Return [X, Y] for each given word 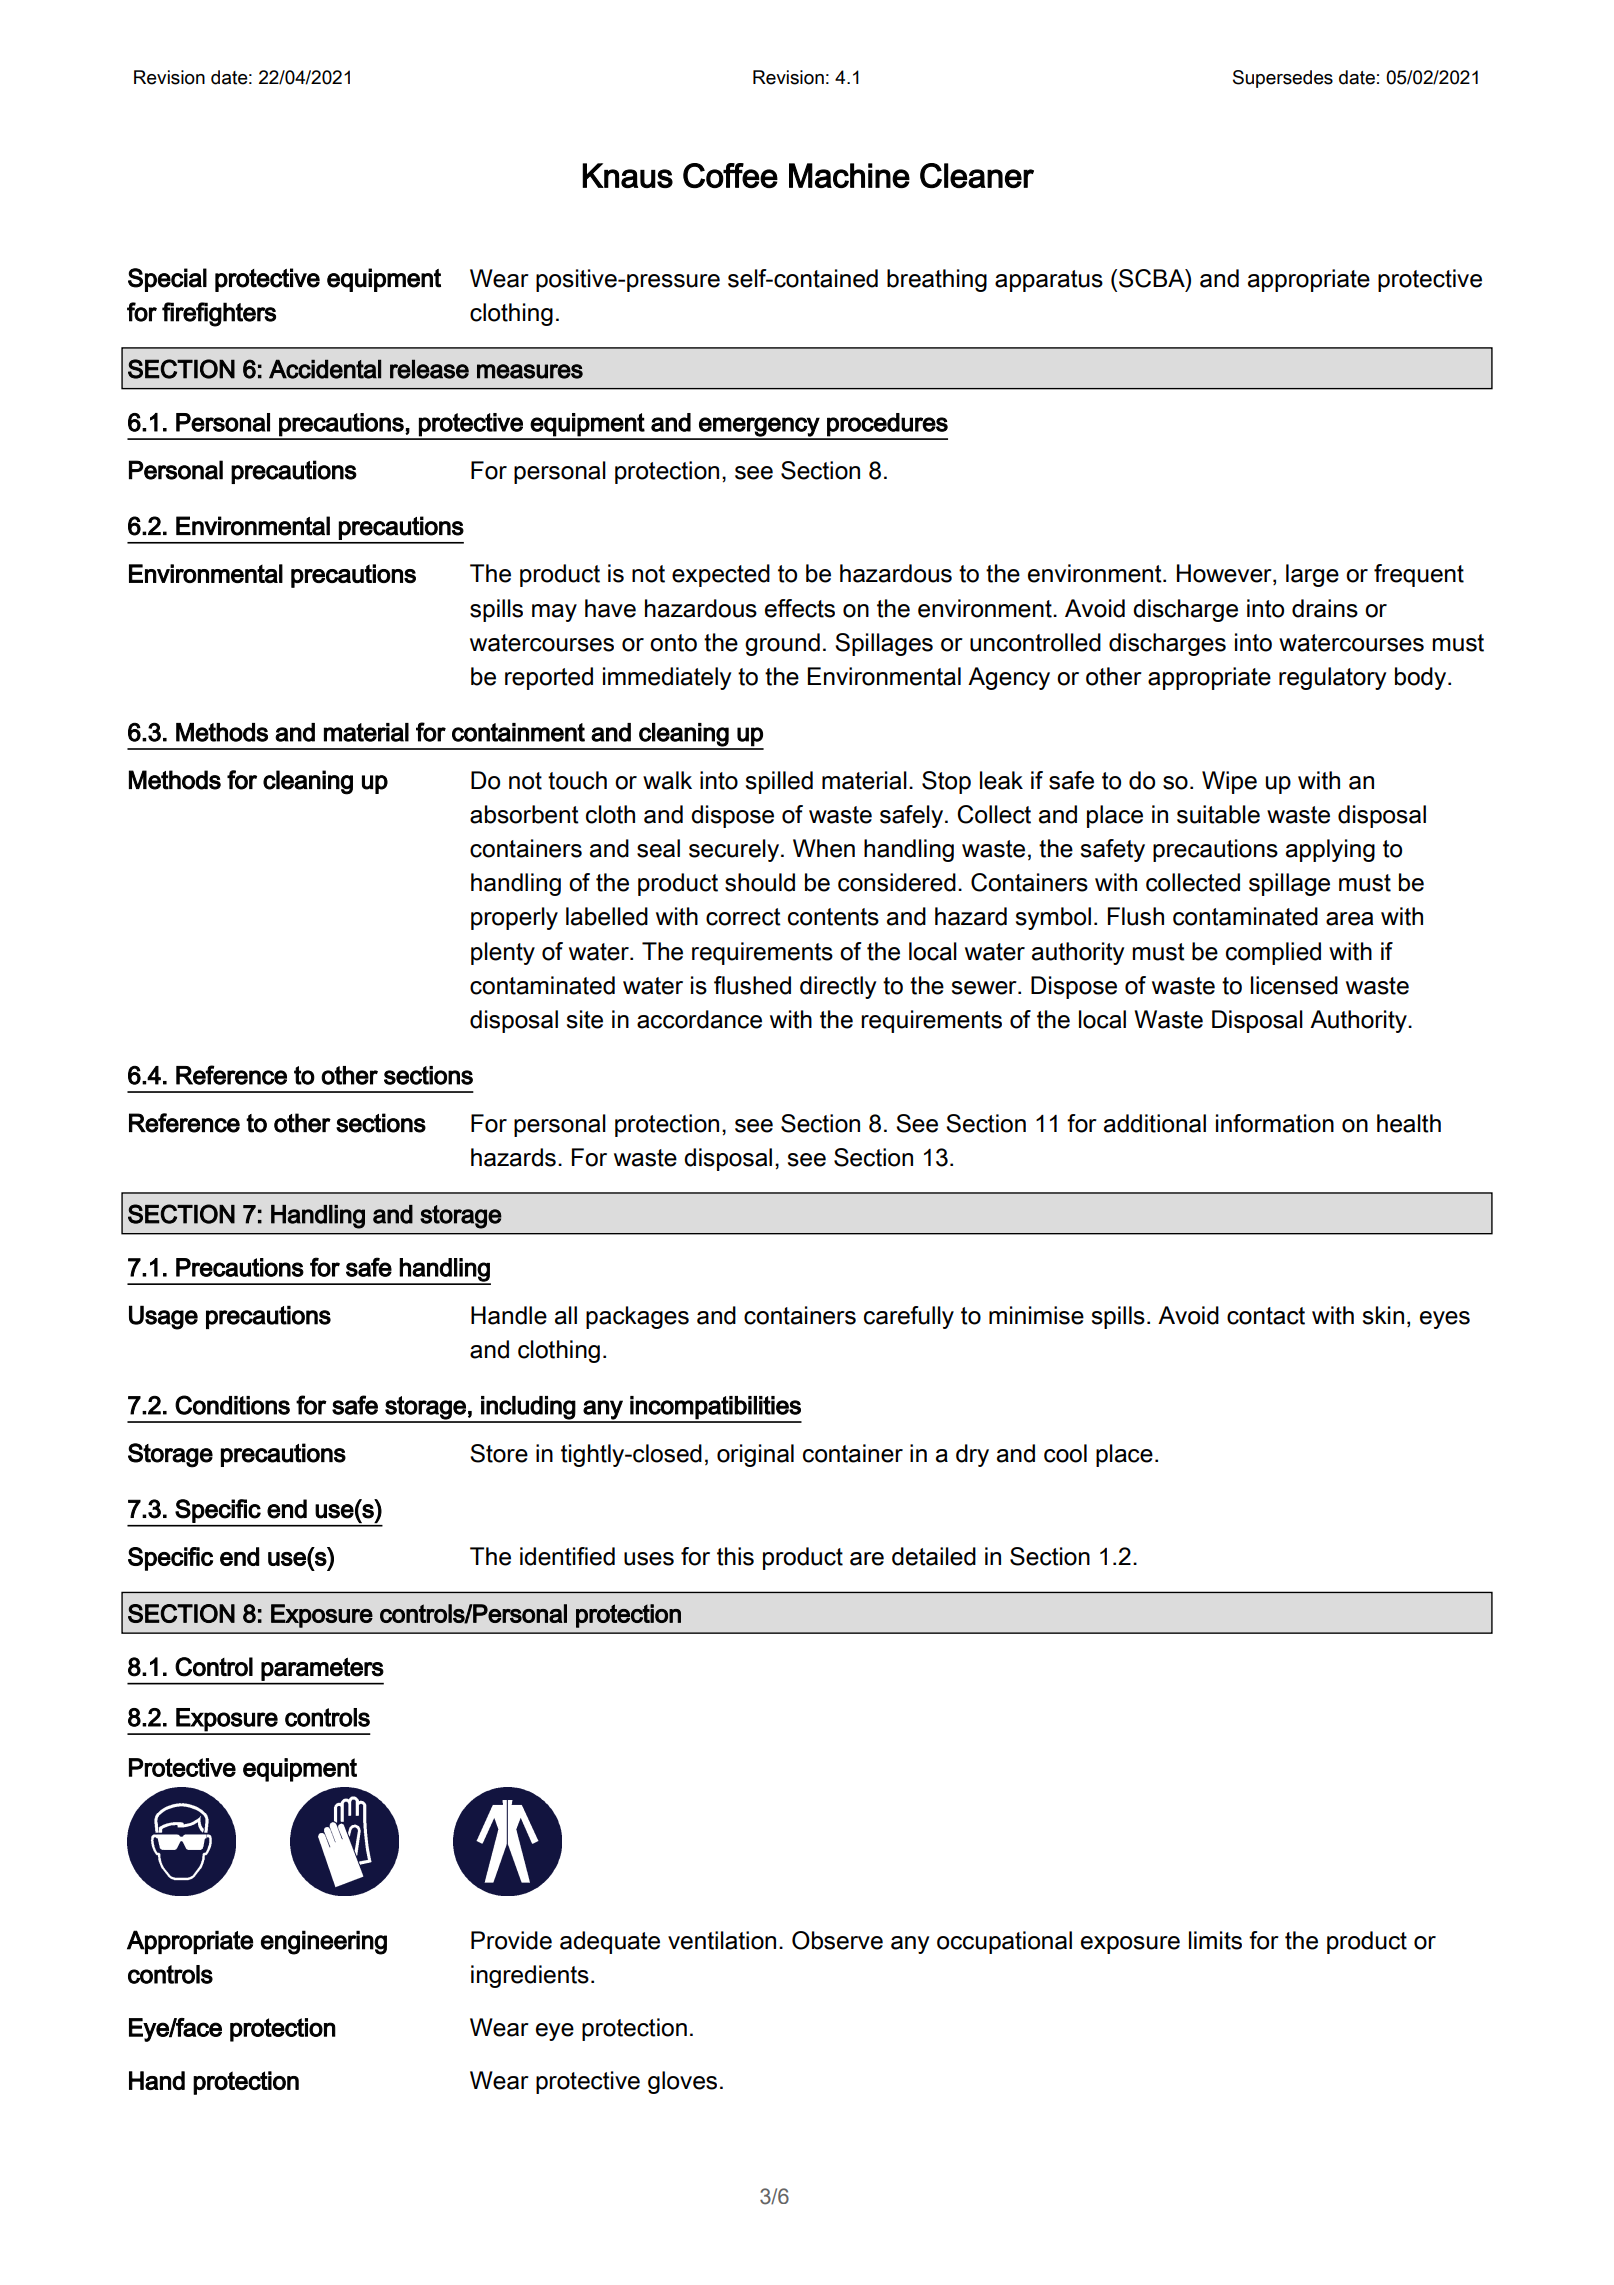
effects [800, 608]
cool [1065, 1453]
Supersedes [1283, 79]
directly [838, 987]
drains [1325, 608]
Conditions [232, 1405]
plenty [503, 953]
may [554, 613]
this [735, 1556]
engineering [324, 1942]
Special [167, 280]
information [1275, 1123]
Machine [849, 175]
